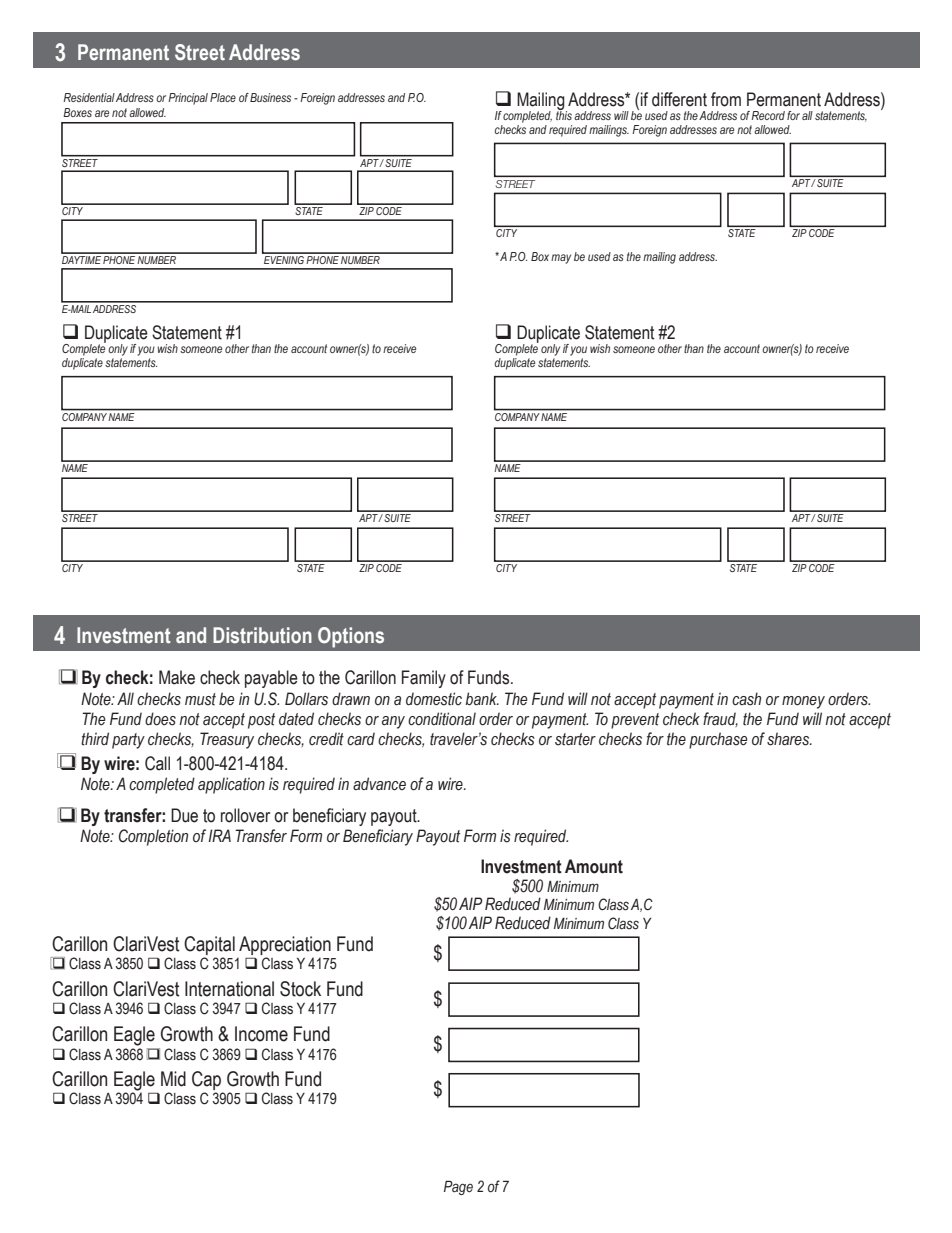  I want to click on Family, so click(424, 679).
